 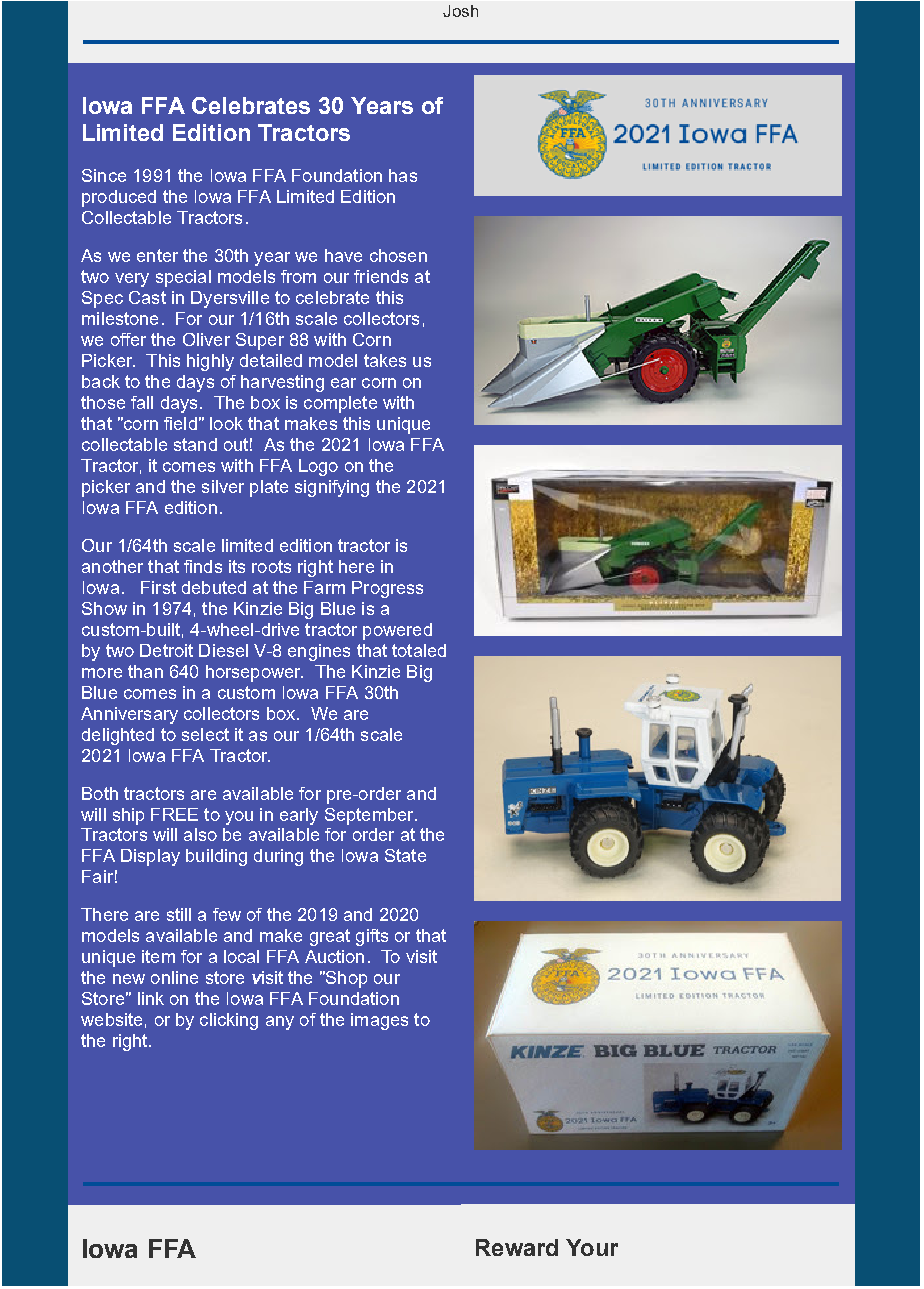 What do you see at coordinates (111, 1019) in the screenshot?
I see `website` at bounding box center [111, 1019].
